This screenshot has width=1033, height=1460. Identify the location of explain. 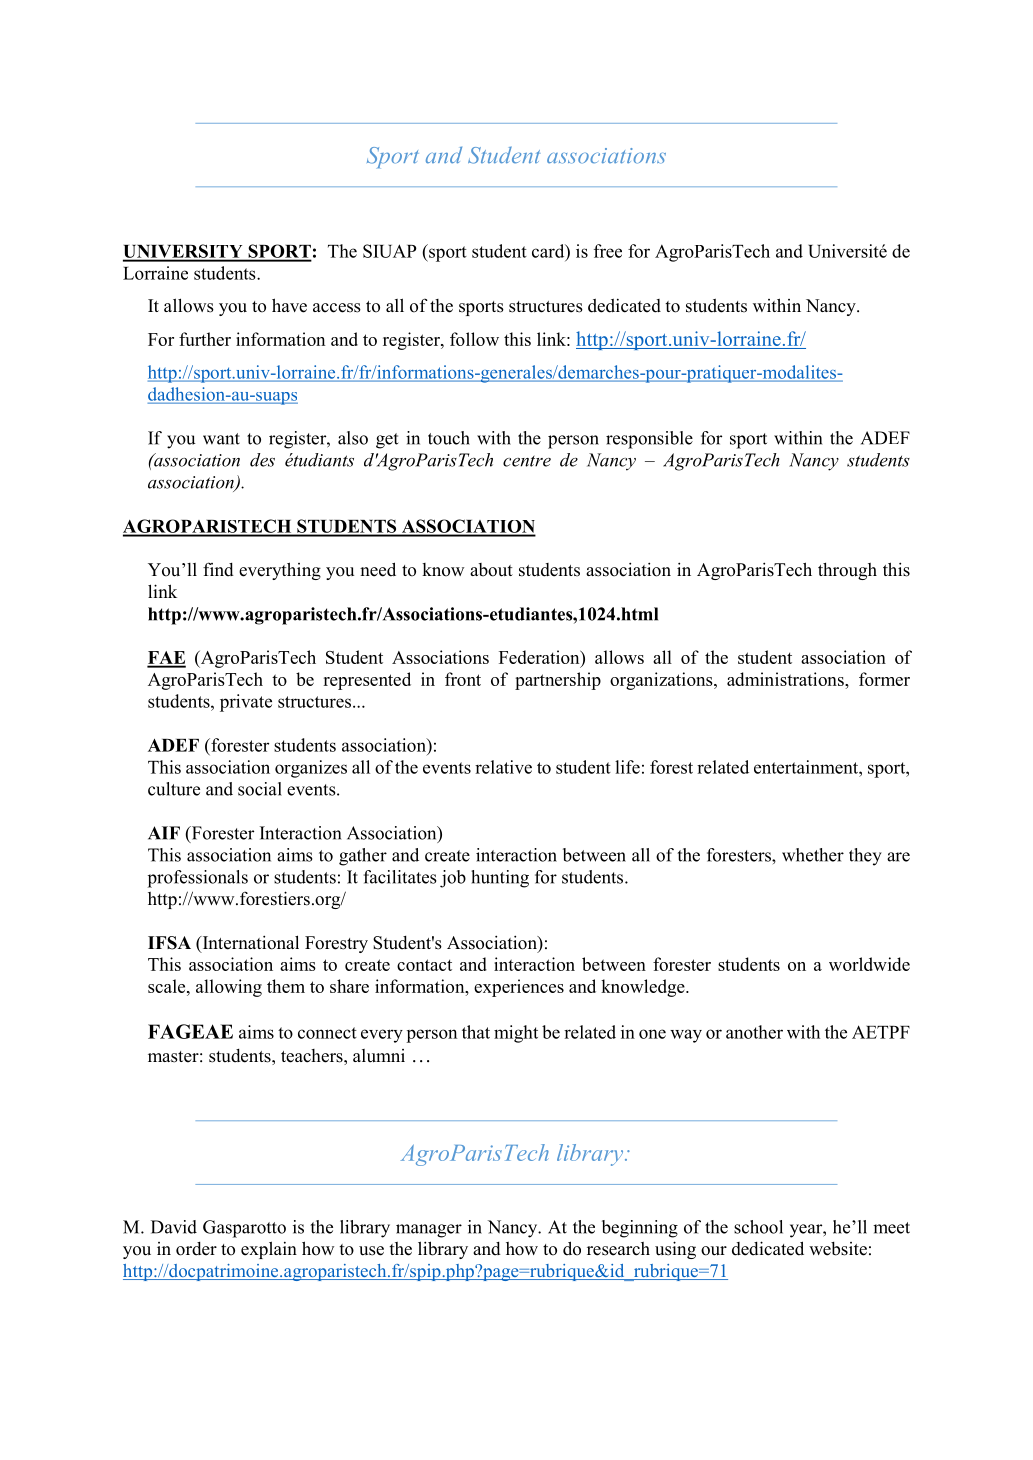
(269, 1250).
